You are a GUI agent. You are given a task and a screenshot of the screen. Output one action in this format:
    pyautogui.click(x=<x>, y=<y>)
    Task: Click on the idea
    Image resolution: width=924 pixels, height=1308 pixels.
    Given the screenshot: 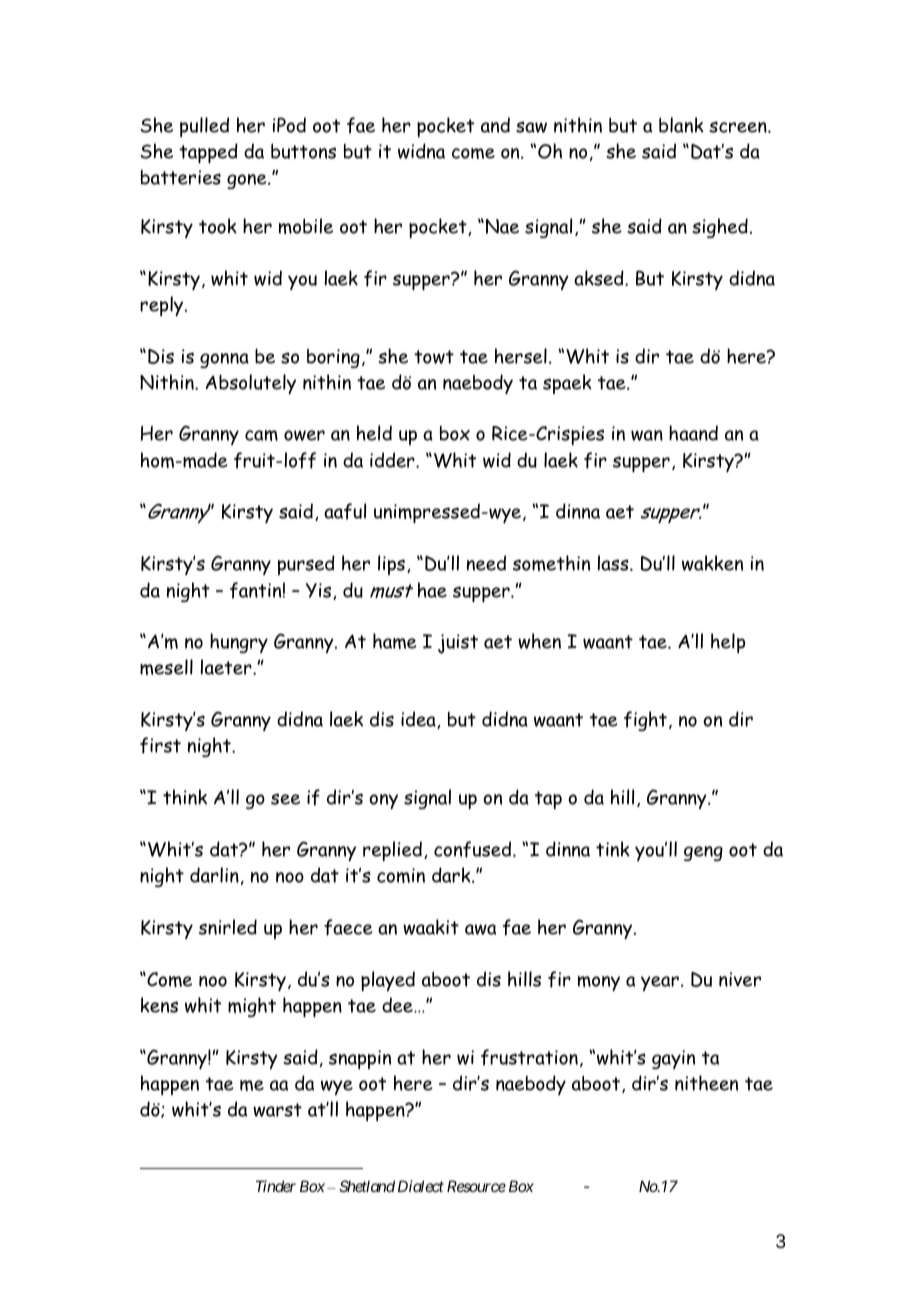 What is the action you would take?
    pyautogui.click(x=419, y=720)
